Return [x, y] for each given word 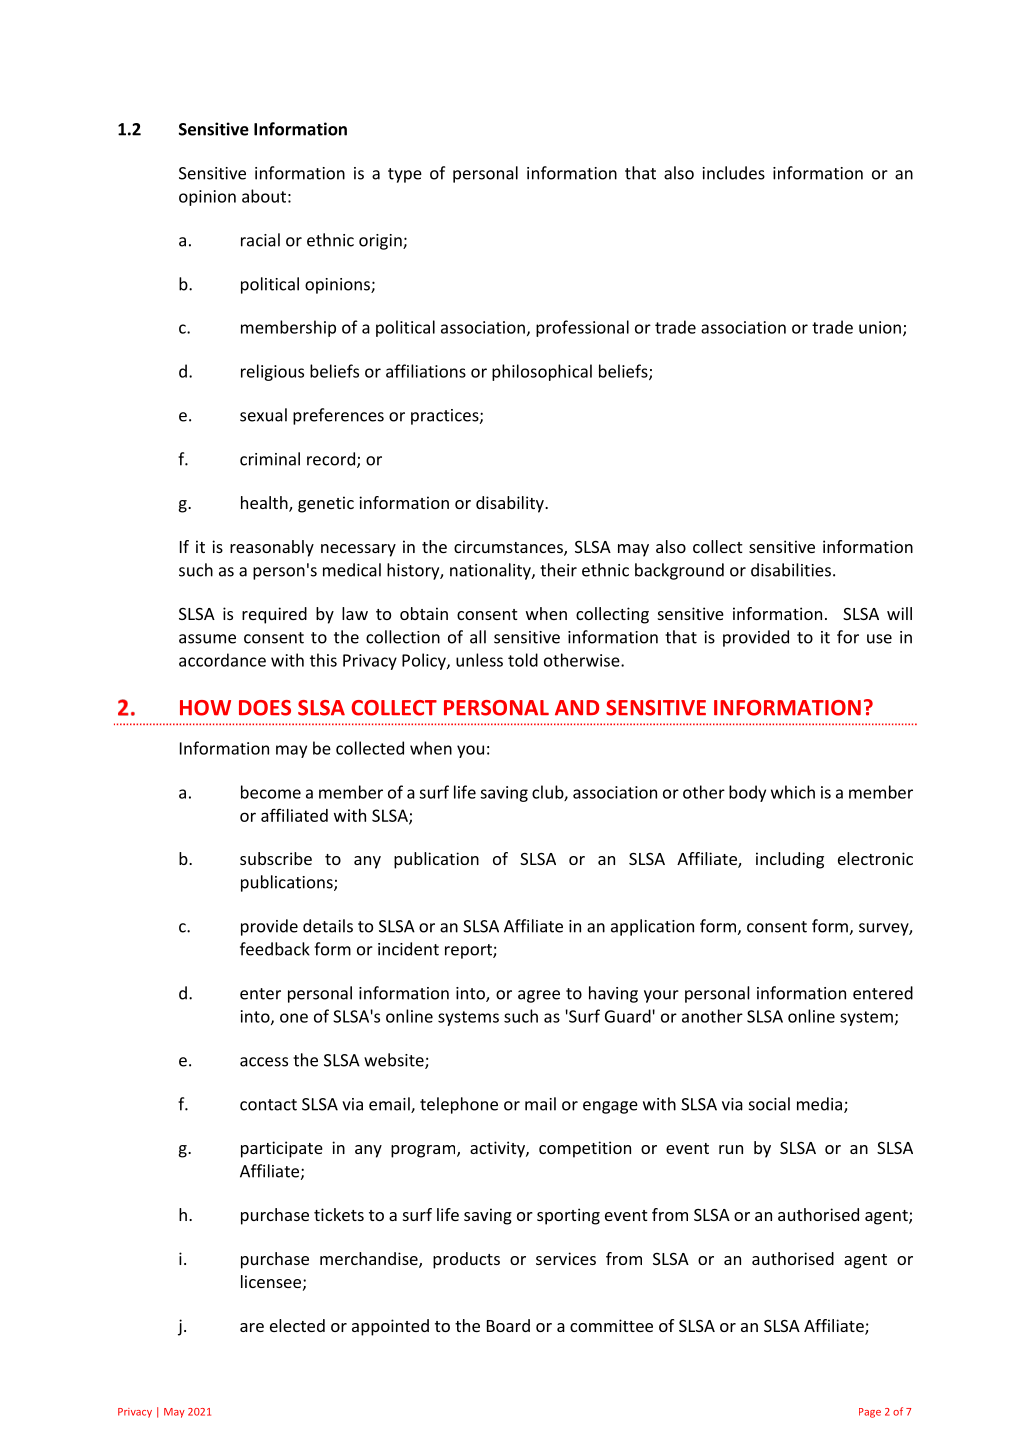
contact [268, 1105]
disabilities [791, 570]
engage [610, 1107]
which [793, 792]
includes [734, 173]
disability [511, 504]
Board [508, 1325]
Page [870, 1413]
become [271, 792]
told [523, 660]
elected [297, 1325]
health [265, 504]
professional [582, 328]
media [821, 1105]
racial [260, 240]
